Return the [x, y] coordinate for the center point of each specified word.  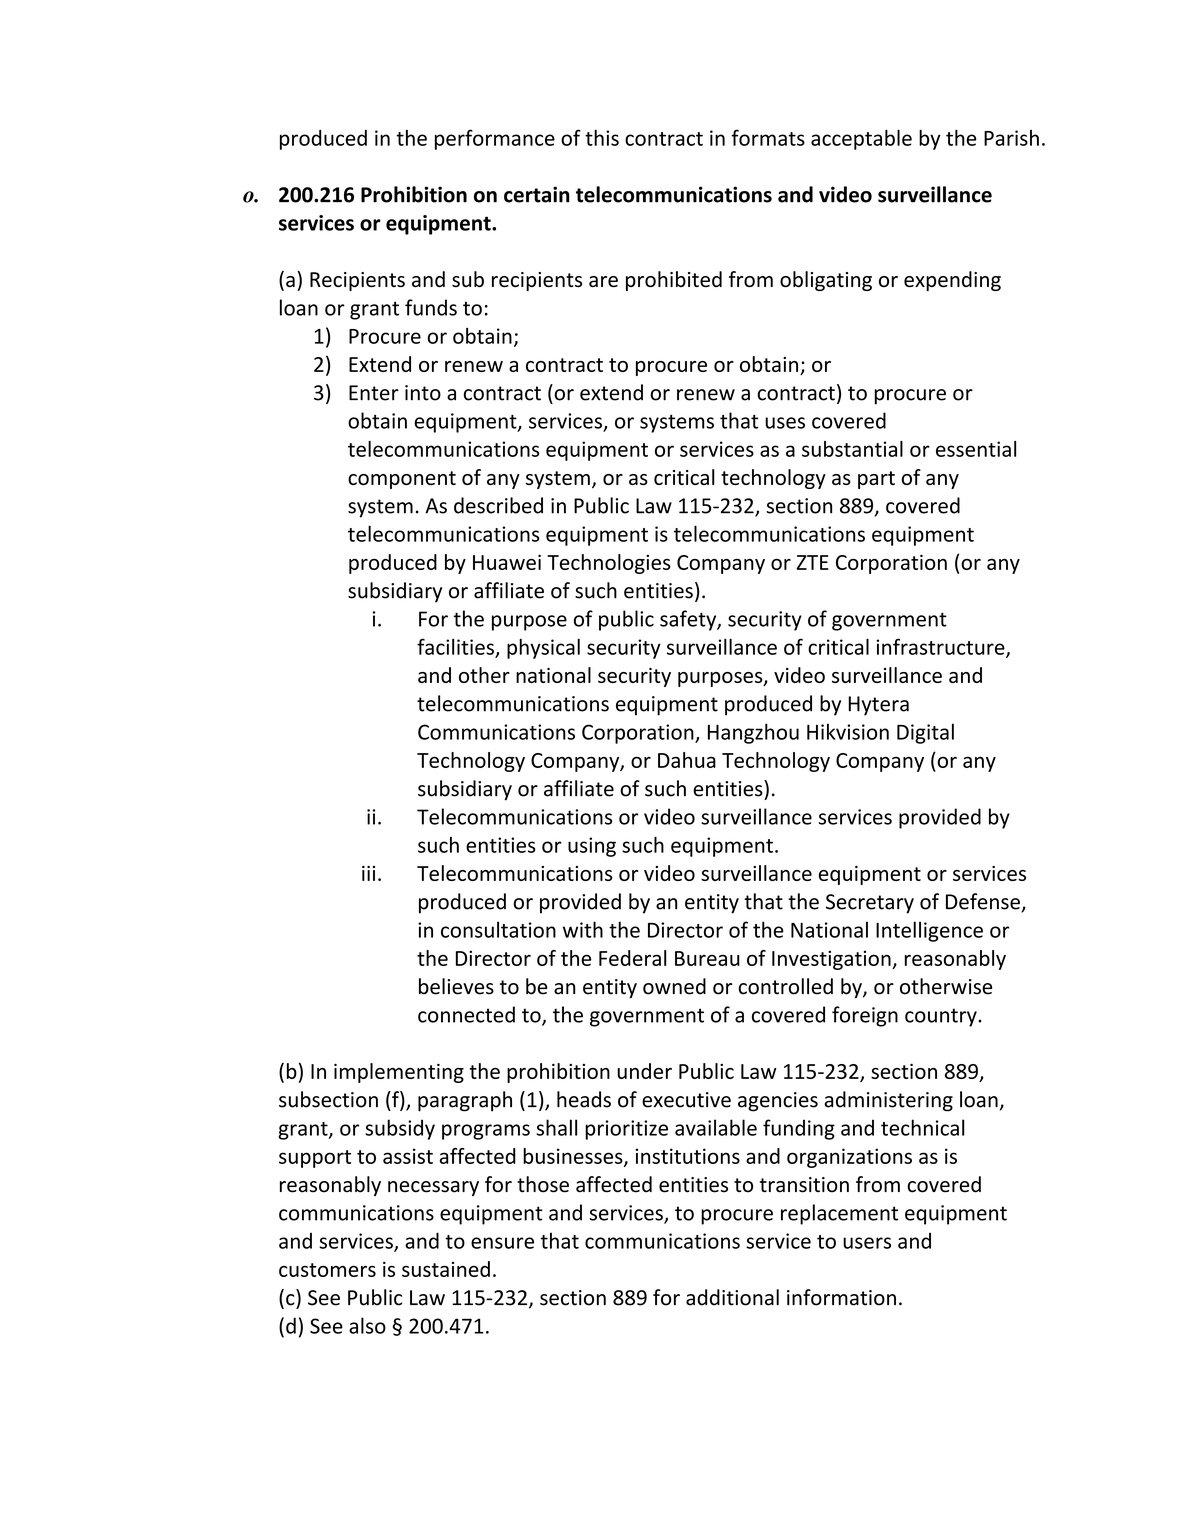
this [602, 138]
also [367, 1325]
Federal [632, 958]
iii [368, 873]
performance [495, 139]
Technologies [609, 564]
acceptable [861, 140]
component [402, 480]
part [876, 480]
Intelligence [929, 931]
